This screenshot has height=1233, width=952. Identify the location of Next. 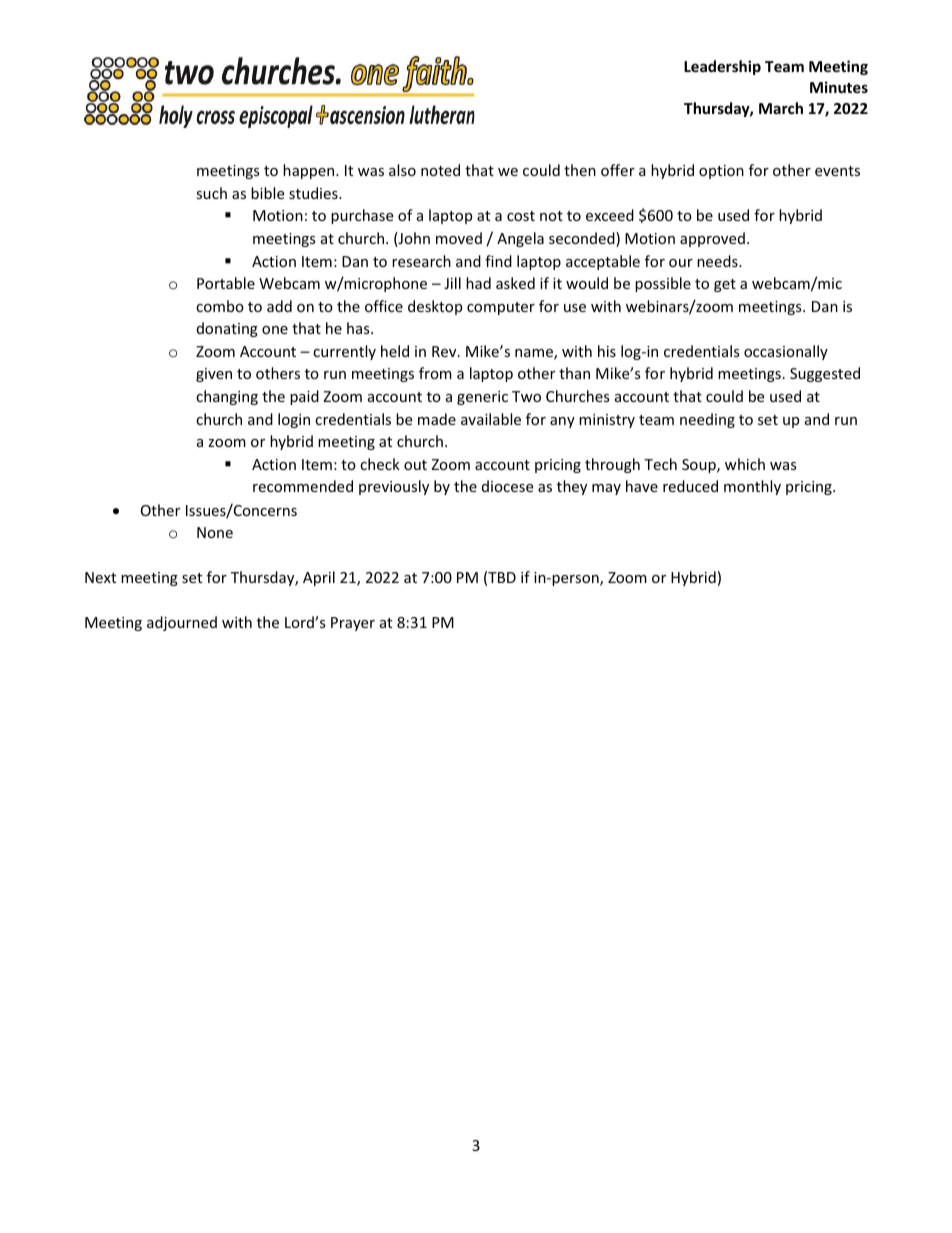
(100, 577).
